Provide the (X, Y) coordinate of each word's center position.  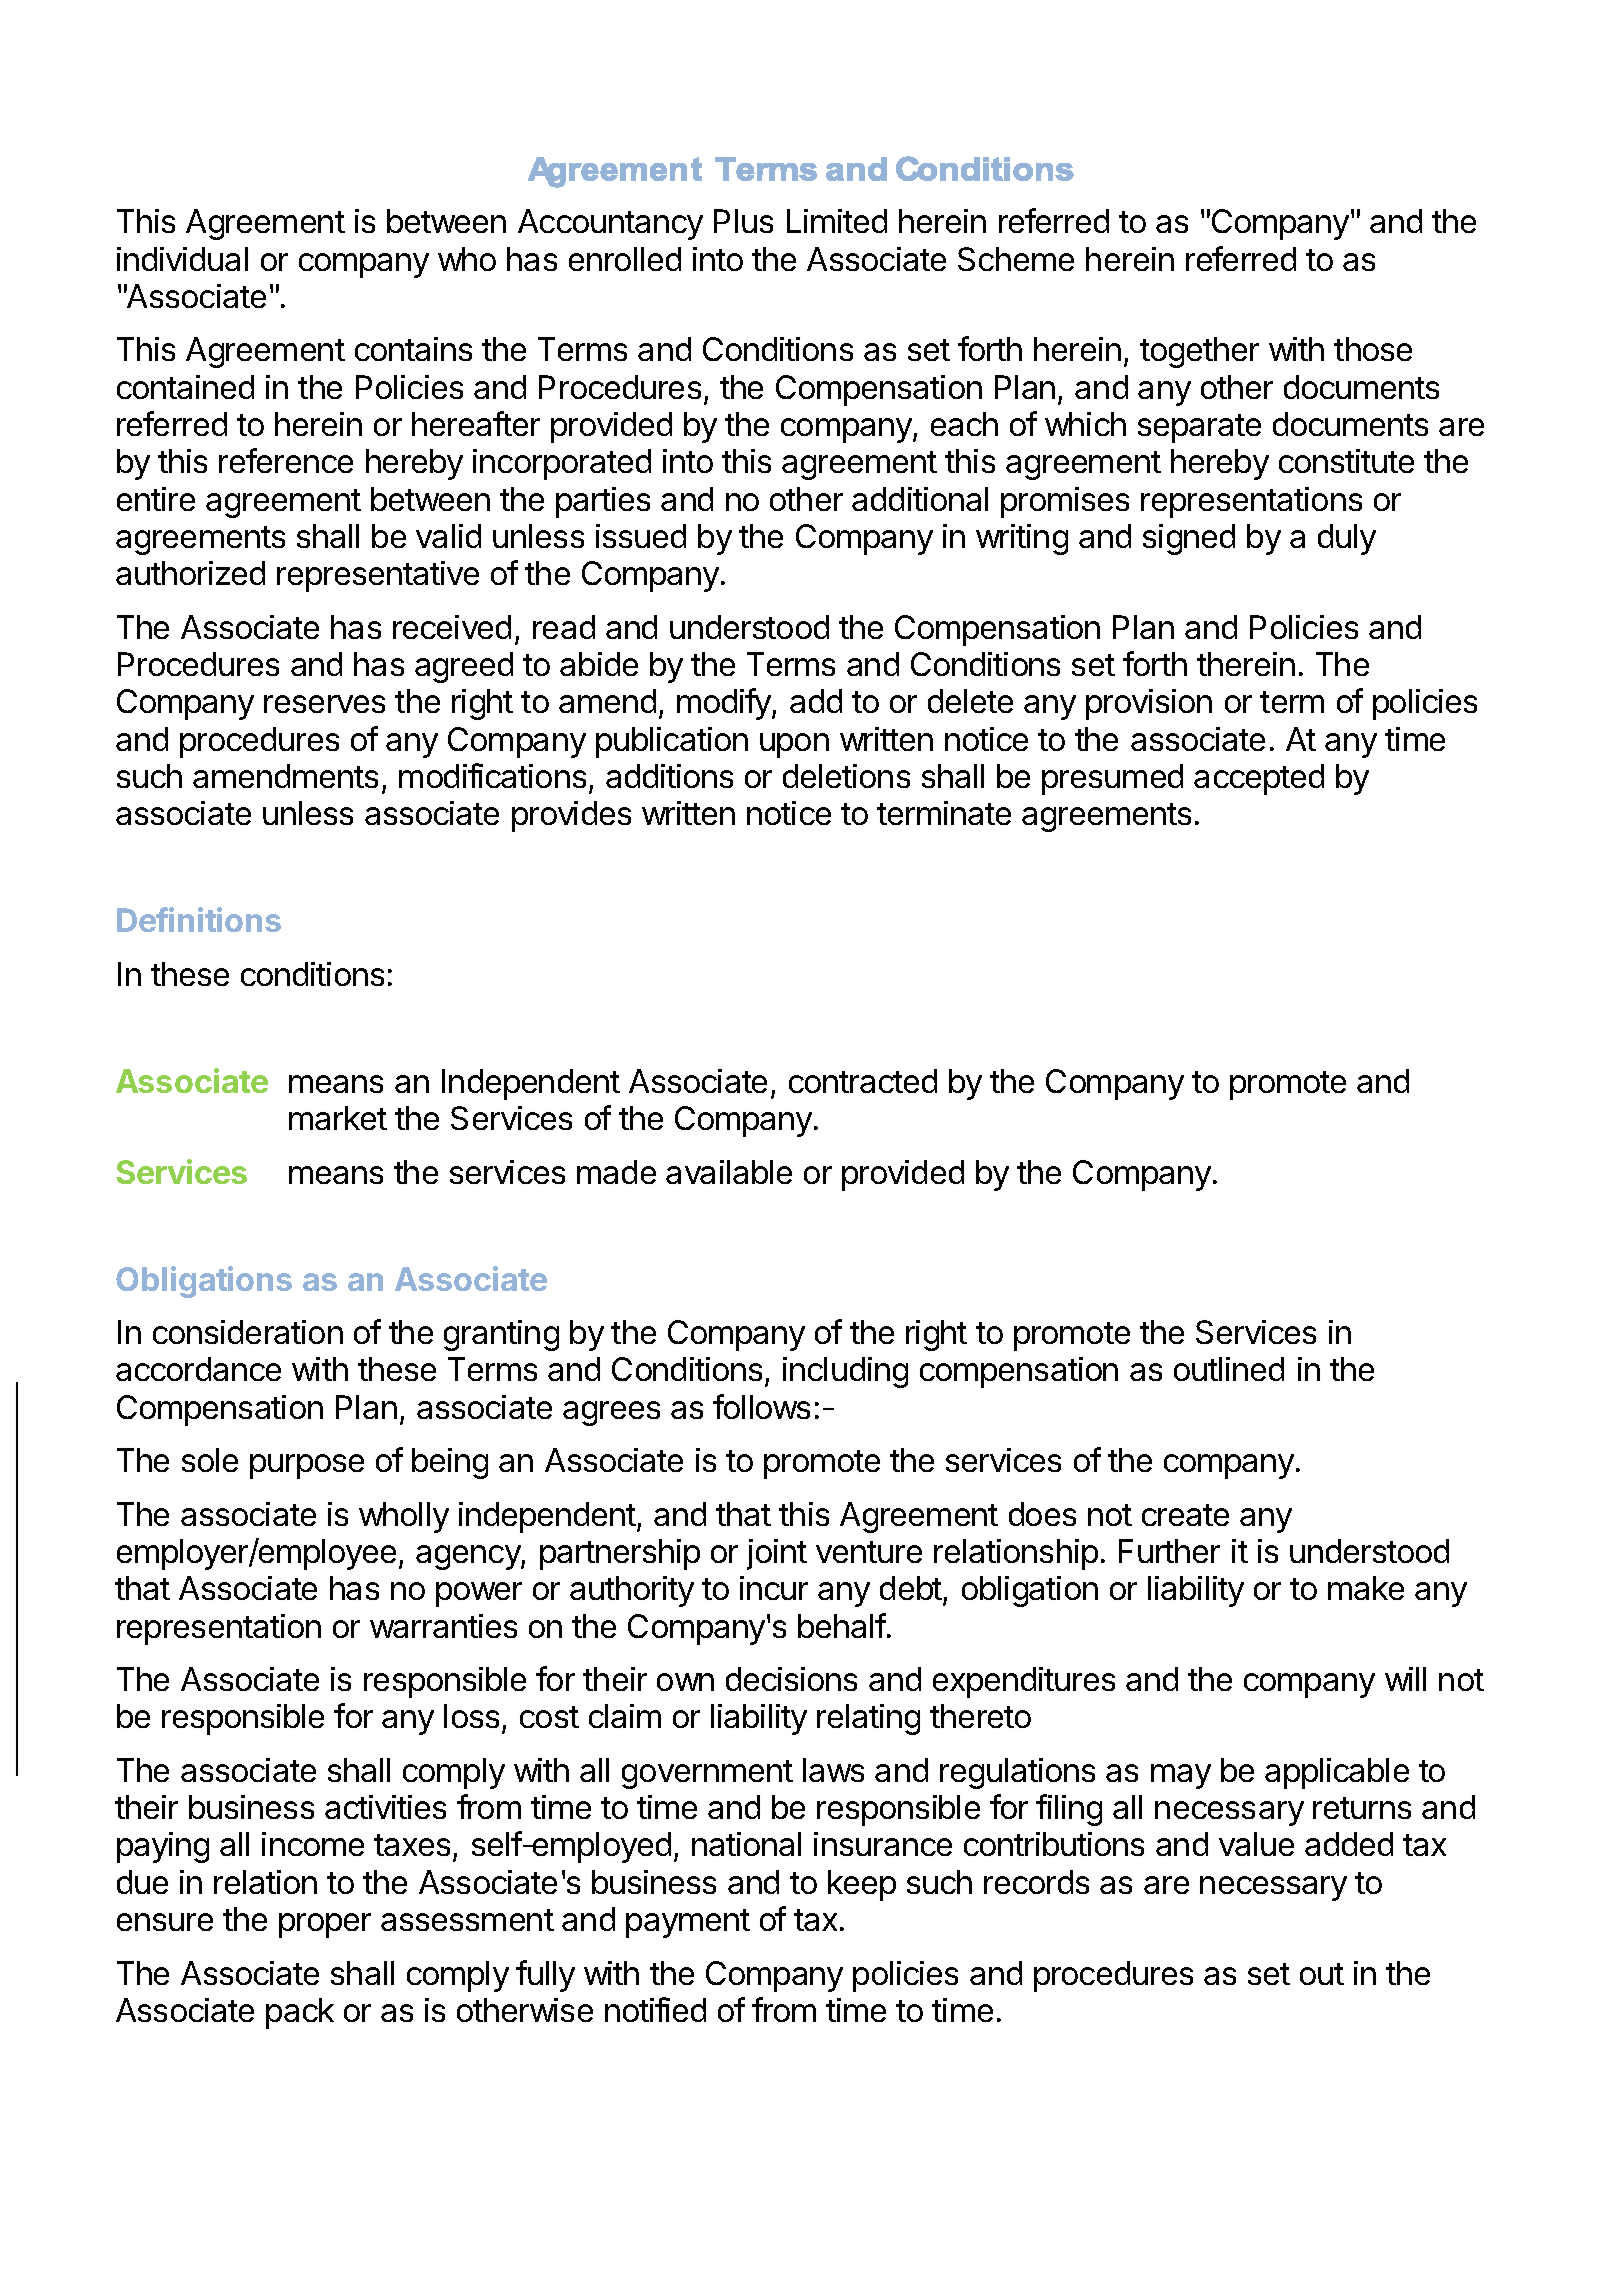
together (1199, 352)
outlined (1229, 1369)
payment (688, 1923)
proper (325, 1925)
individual (182, 259)
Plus (743, 221)
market (338, 1118)
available (729, 1172)
